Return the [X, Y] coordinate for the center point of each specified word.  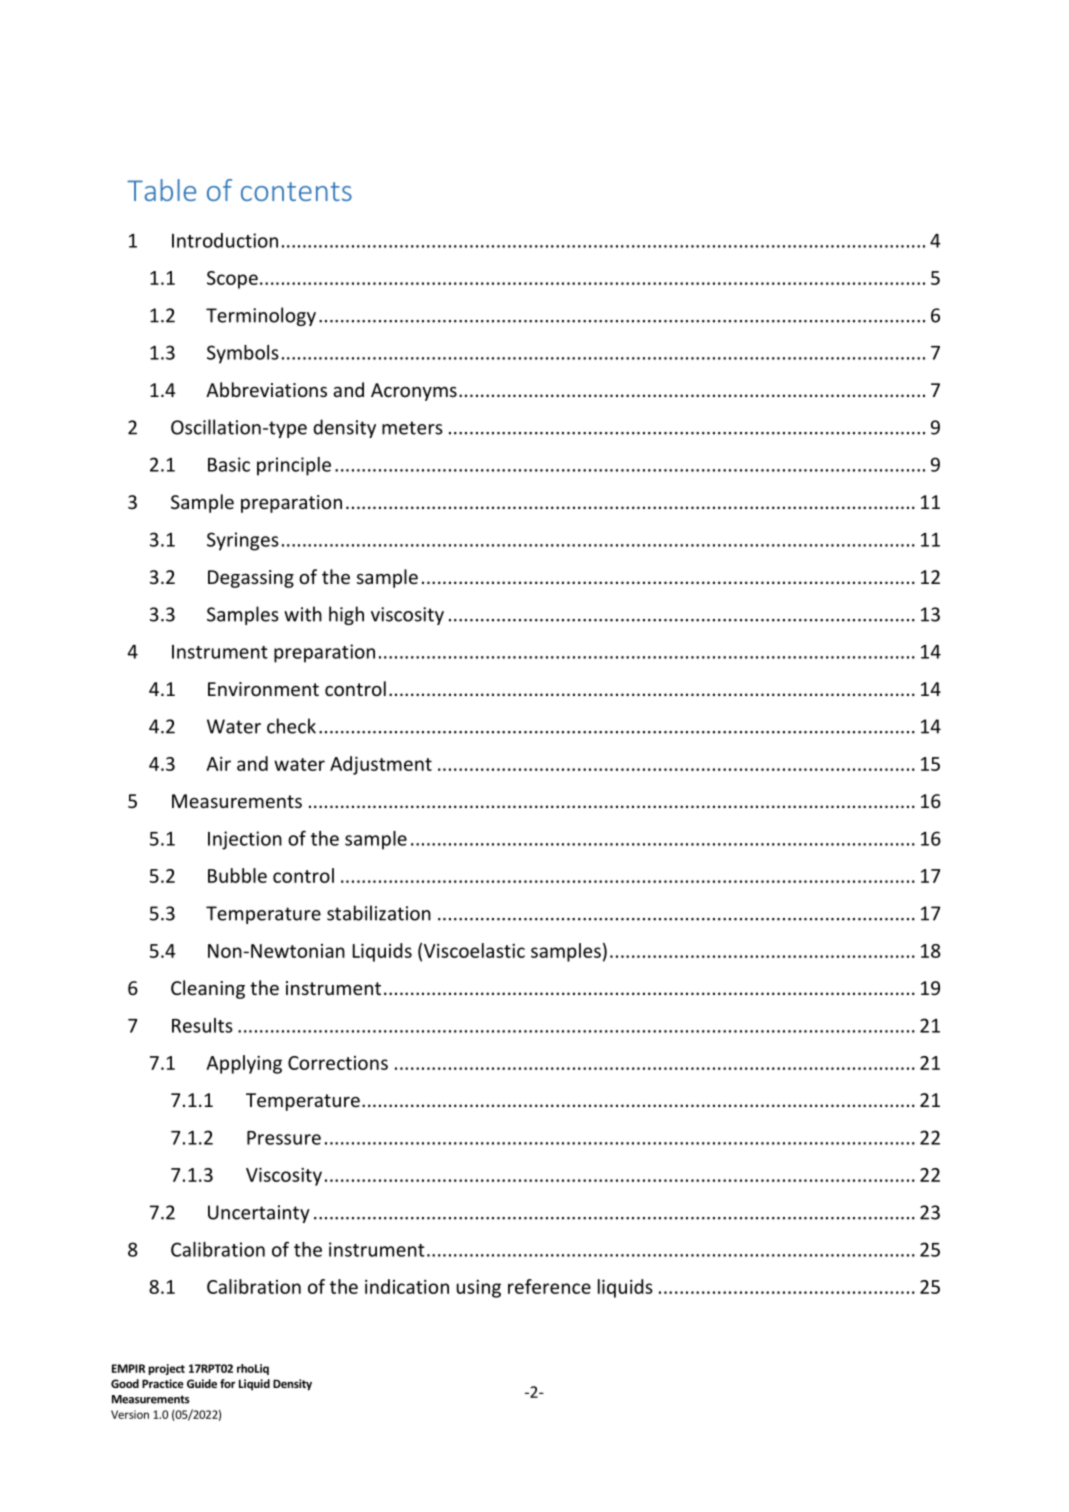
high [346, 615]
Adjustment [381, 765]
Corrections [338, 1063]
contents [296, 191]
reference [549, 1286]
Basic [229, 464]
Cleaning [208, 989]
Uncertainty [259, 1214]
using [479, 1289]
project [166, 1369]
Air [218, 764]
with [303, 614]
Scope [232, 280]
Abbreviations [266, 389]
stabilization [379, 913]
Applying [244, 1064]
